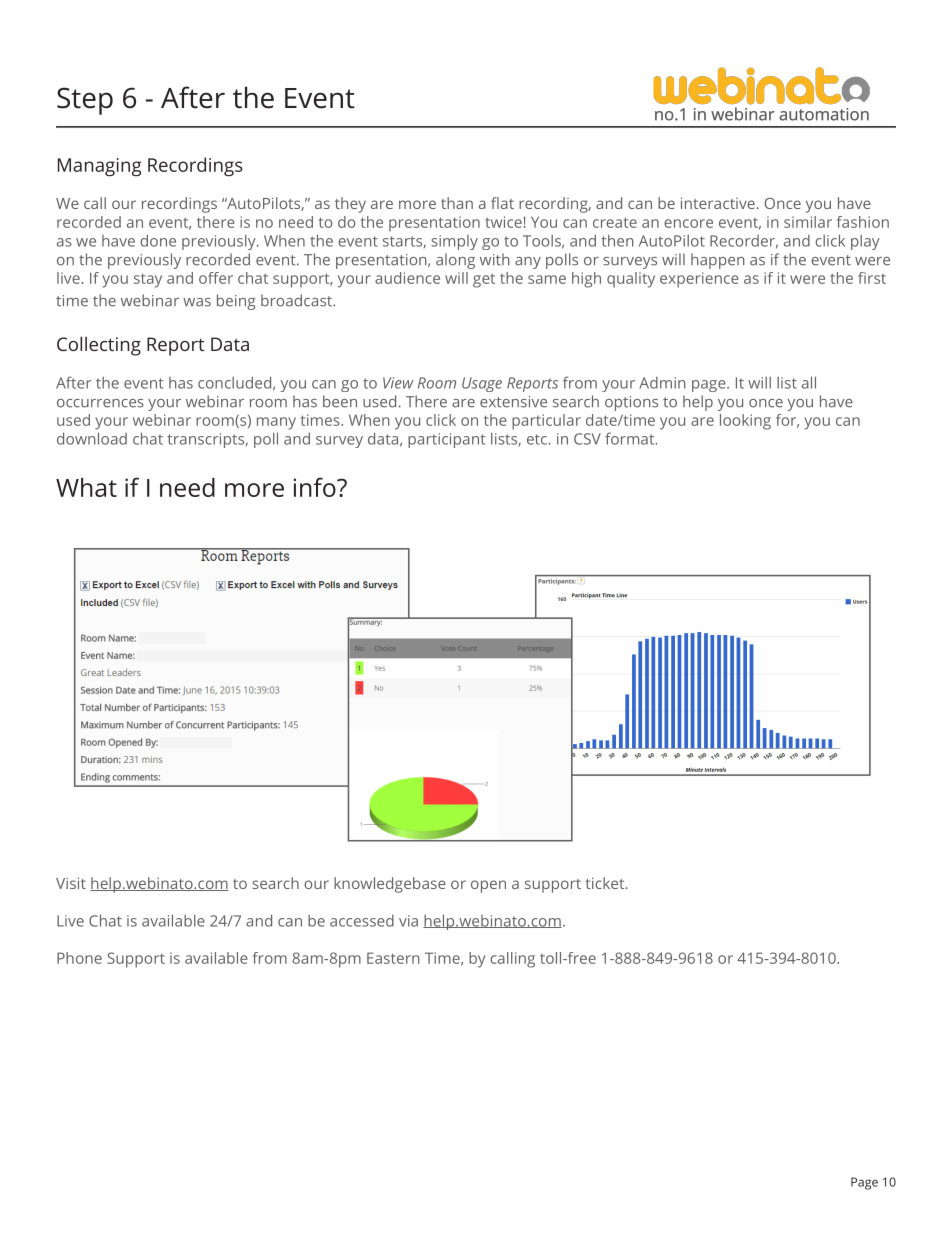 The height and width of the screenshot is (1233, 952). I want to click on via, so click(408, 921).
